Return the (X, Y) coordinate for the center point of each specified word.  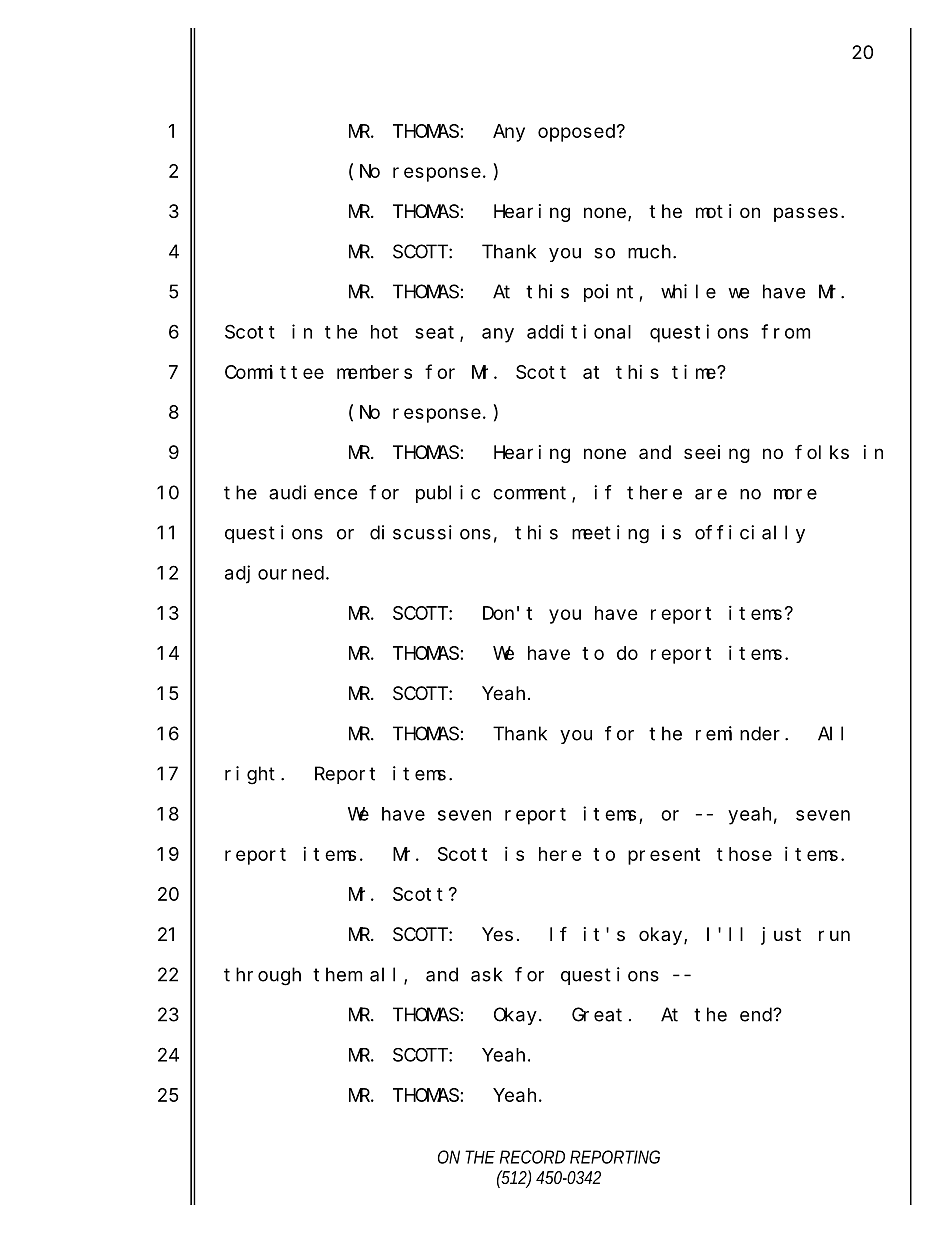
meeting (610, 534)
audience (313, 492)
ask (487, 974)
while (688, 291)
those (744, 854)
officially (750, 534)
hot (384, 332)
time (695, 371)
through (262, 976)
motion (728, 211)
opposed (578, 133)
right (250, 775)
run (834, 935)
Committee (274, 372)
